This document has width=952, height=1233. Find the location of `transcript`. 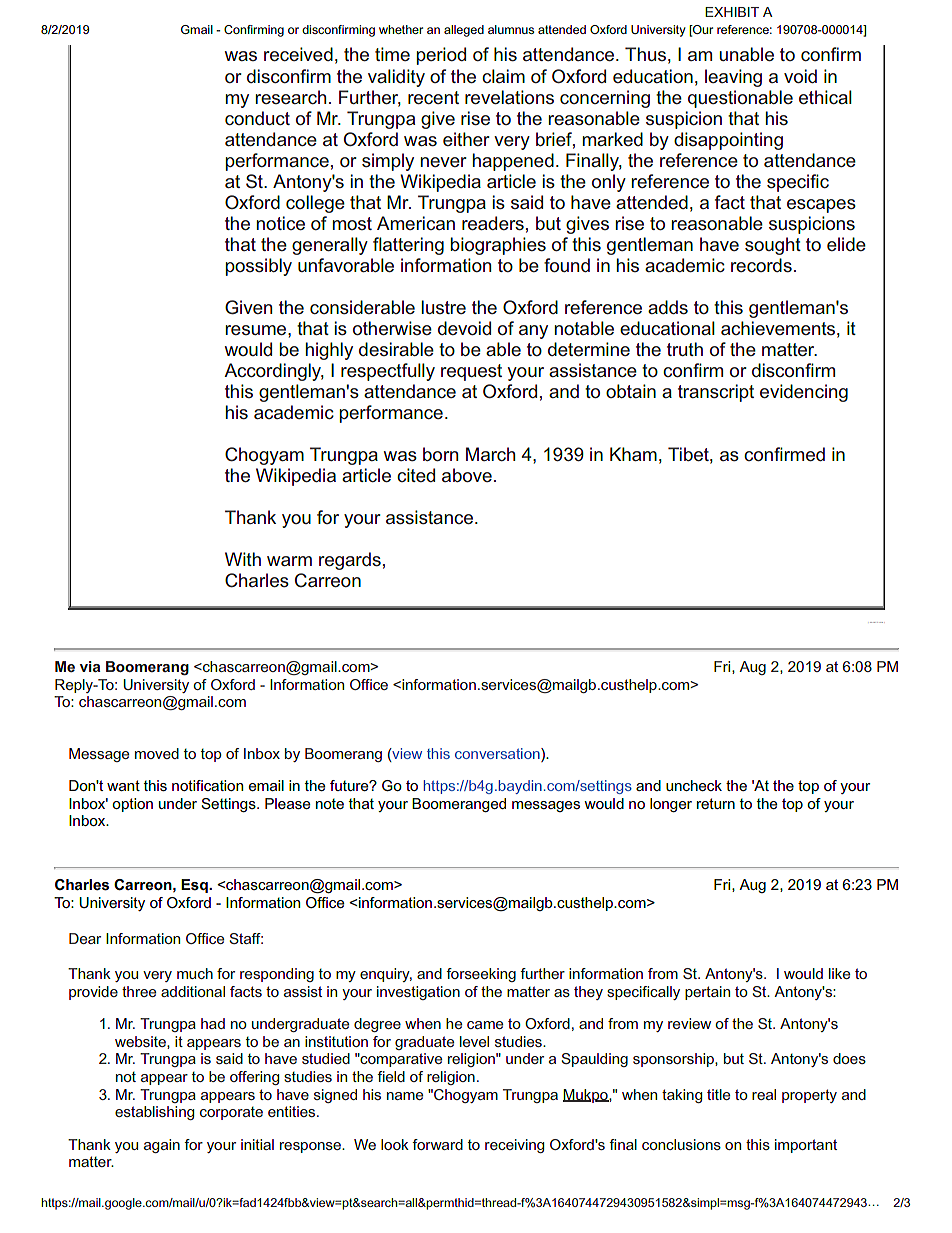

transcript is located at coordinates (716, 393).
